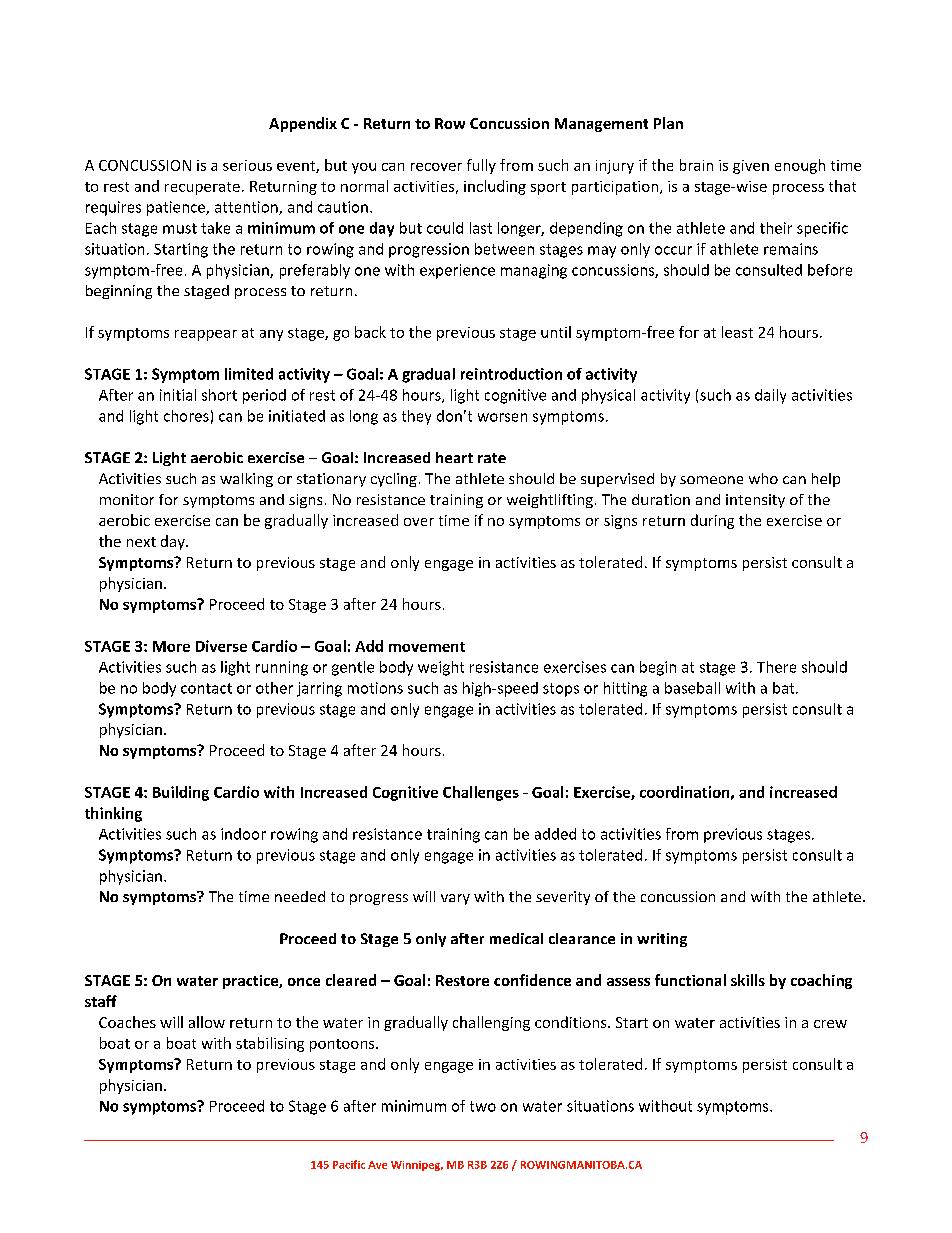  I want to click on There, so click(776, 667).
